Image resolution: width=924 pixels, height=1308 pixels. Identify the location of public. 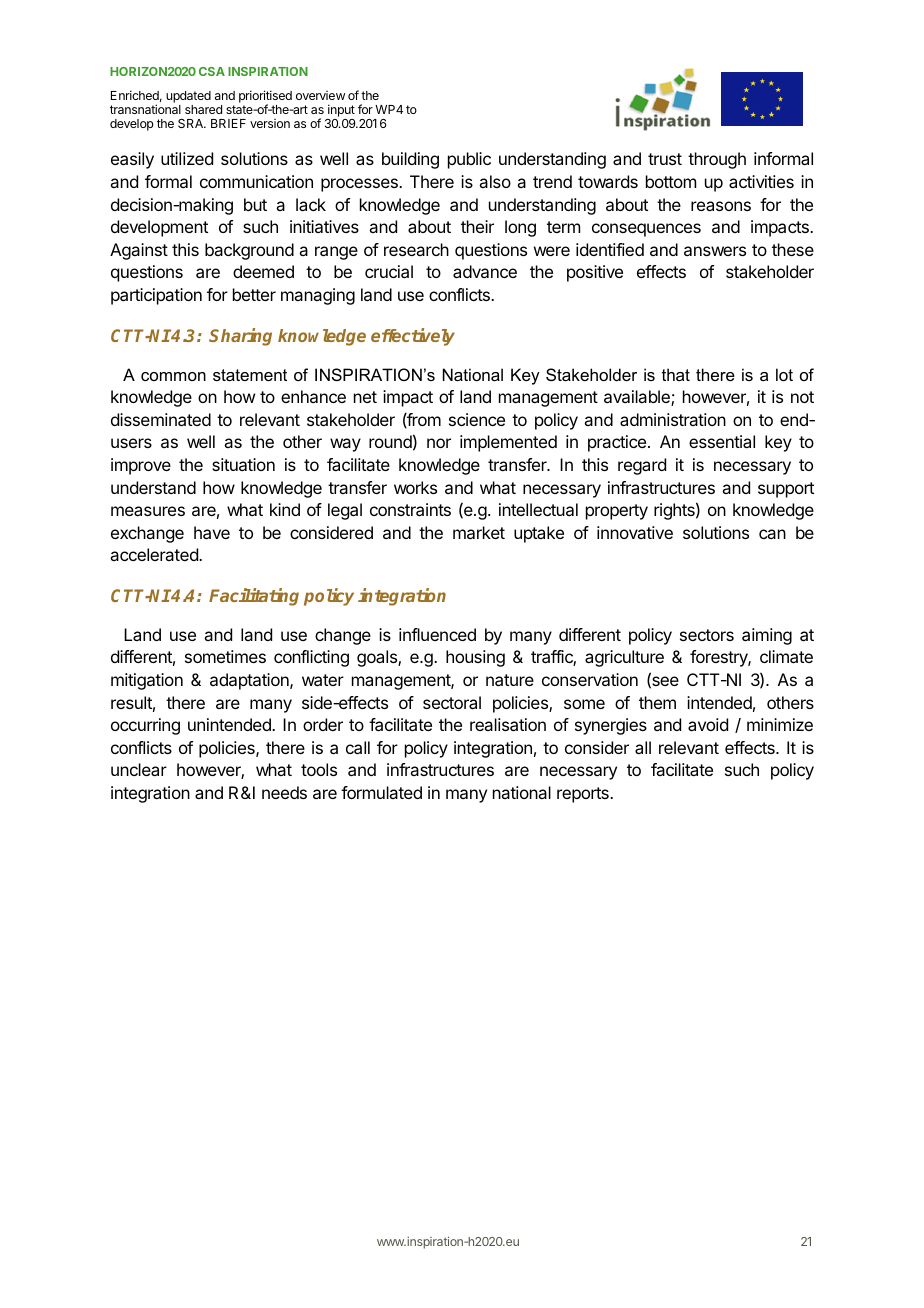
(469, 160).
